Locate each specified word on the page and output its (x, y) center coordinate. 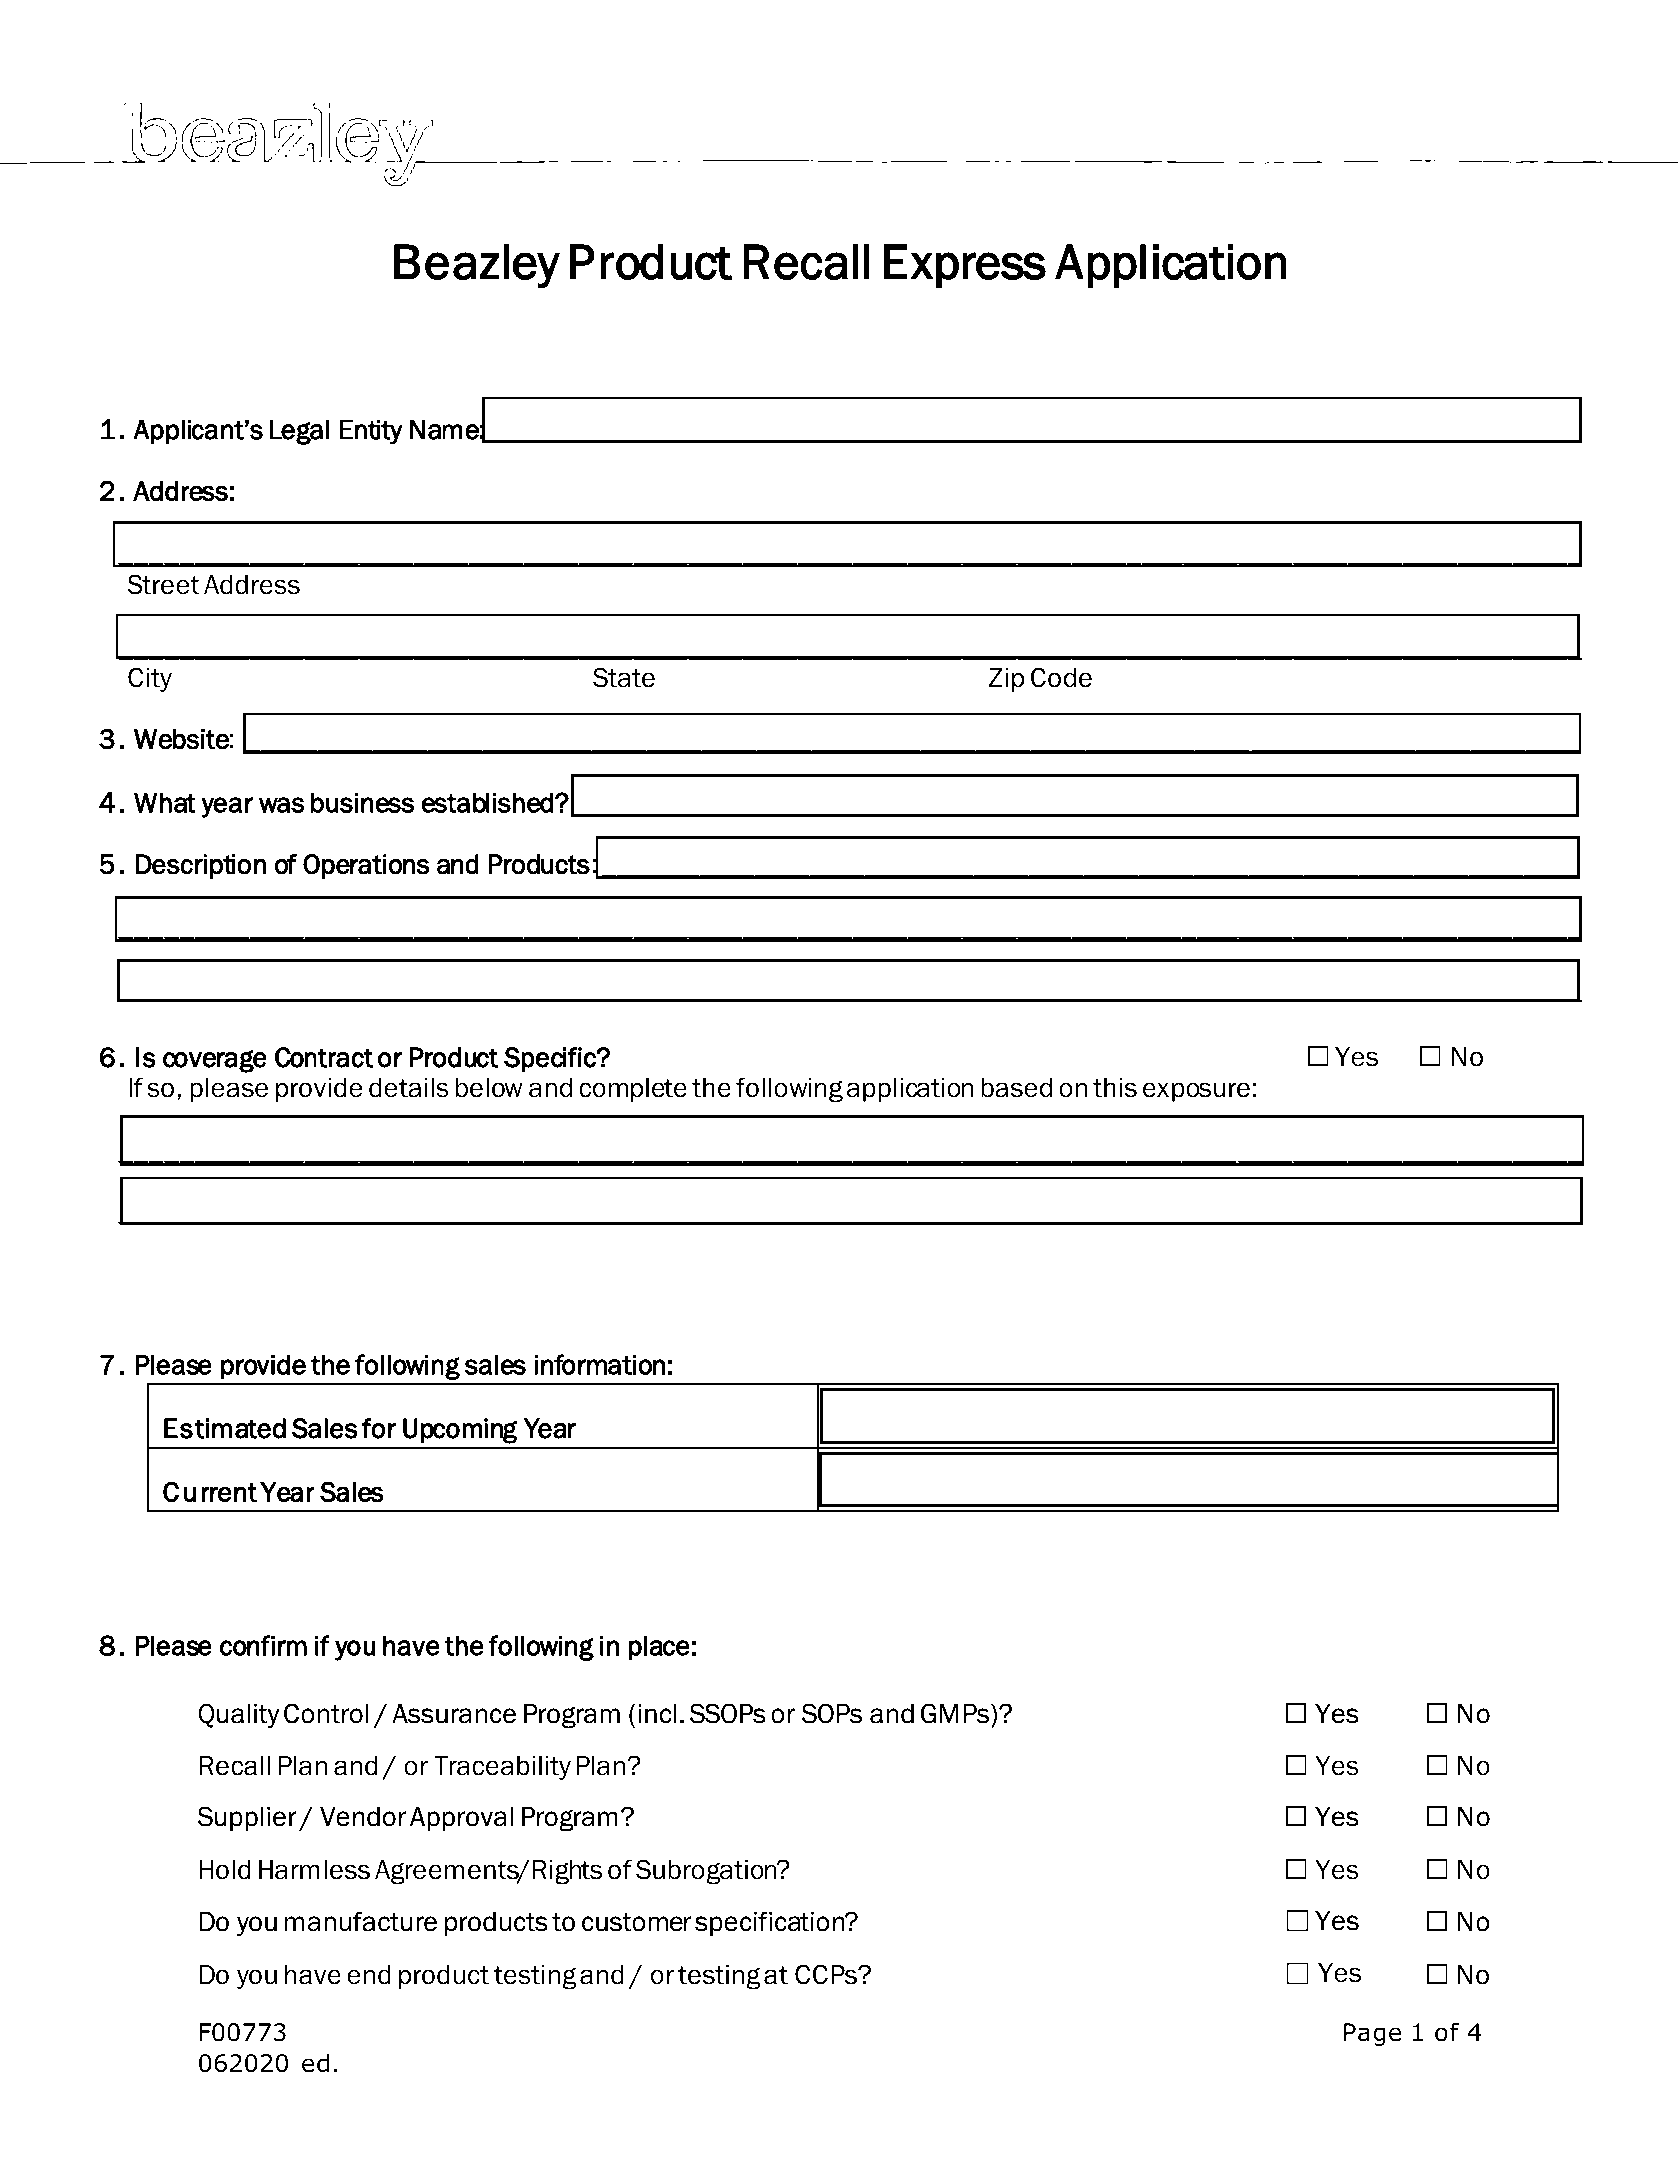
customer (636, 1922)
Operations (366, 866)
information (599, 1364)
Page (1372, 2034)
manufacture (361, 1921)
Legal (299, 432)
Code (1061, 677)
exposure (1196, 1092)
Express (965, 266)
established (487, 803)
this (1115, 1088)
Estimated (225, 1428)
